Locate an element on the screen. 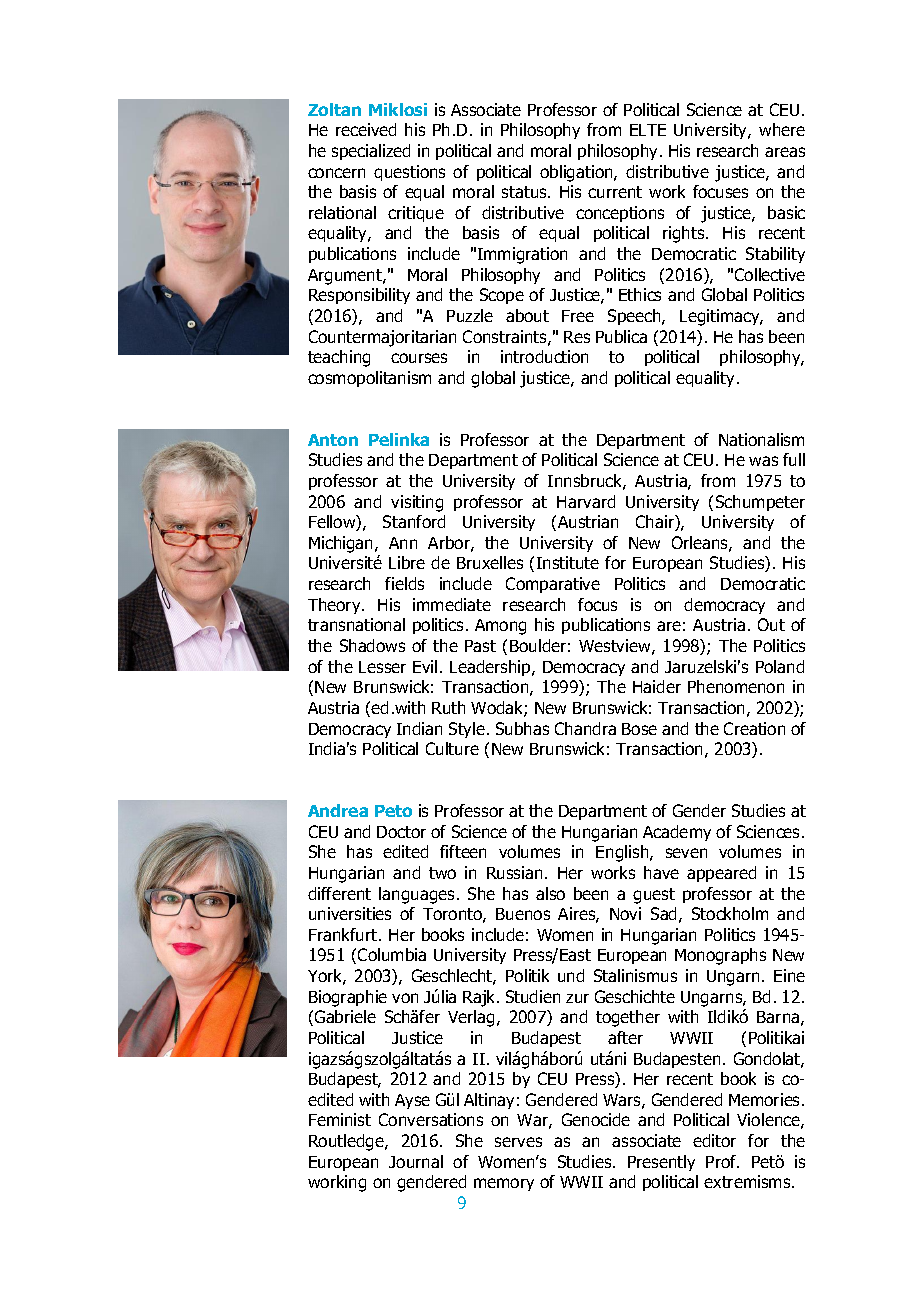  also is located at coordinates (550, 893).
